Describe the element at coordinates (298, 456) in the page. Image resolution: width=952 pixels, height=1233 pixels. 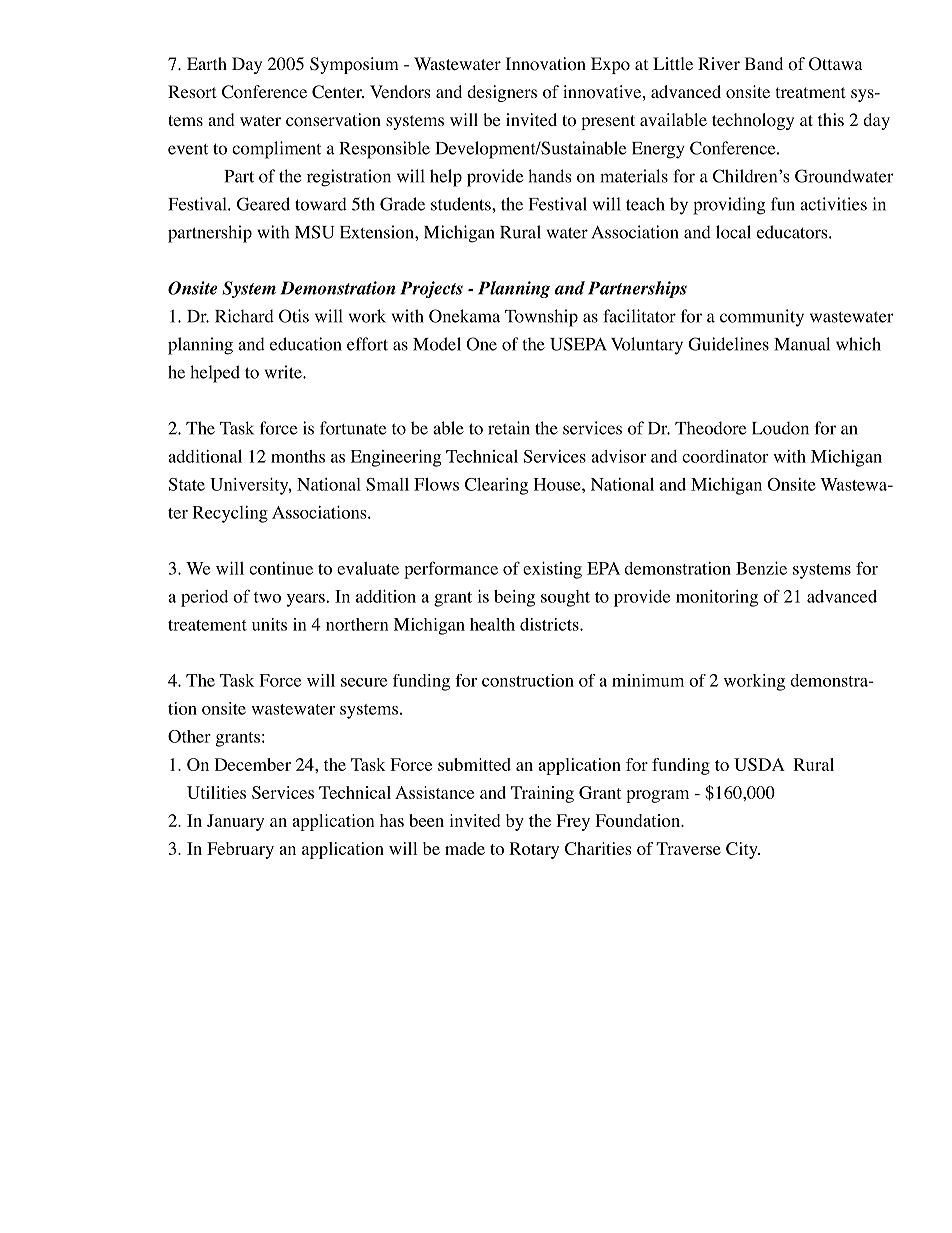
I see `months` at that location.
